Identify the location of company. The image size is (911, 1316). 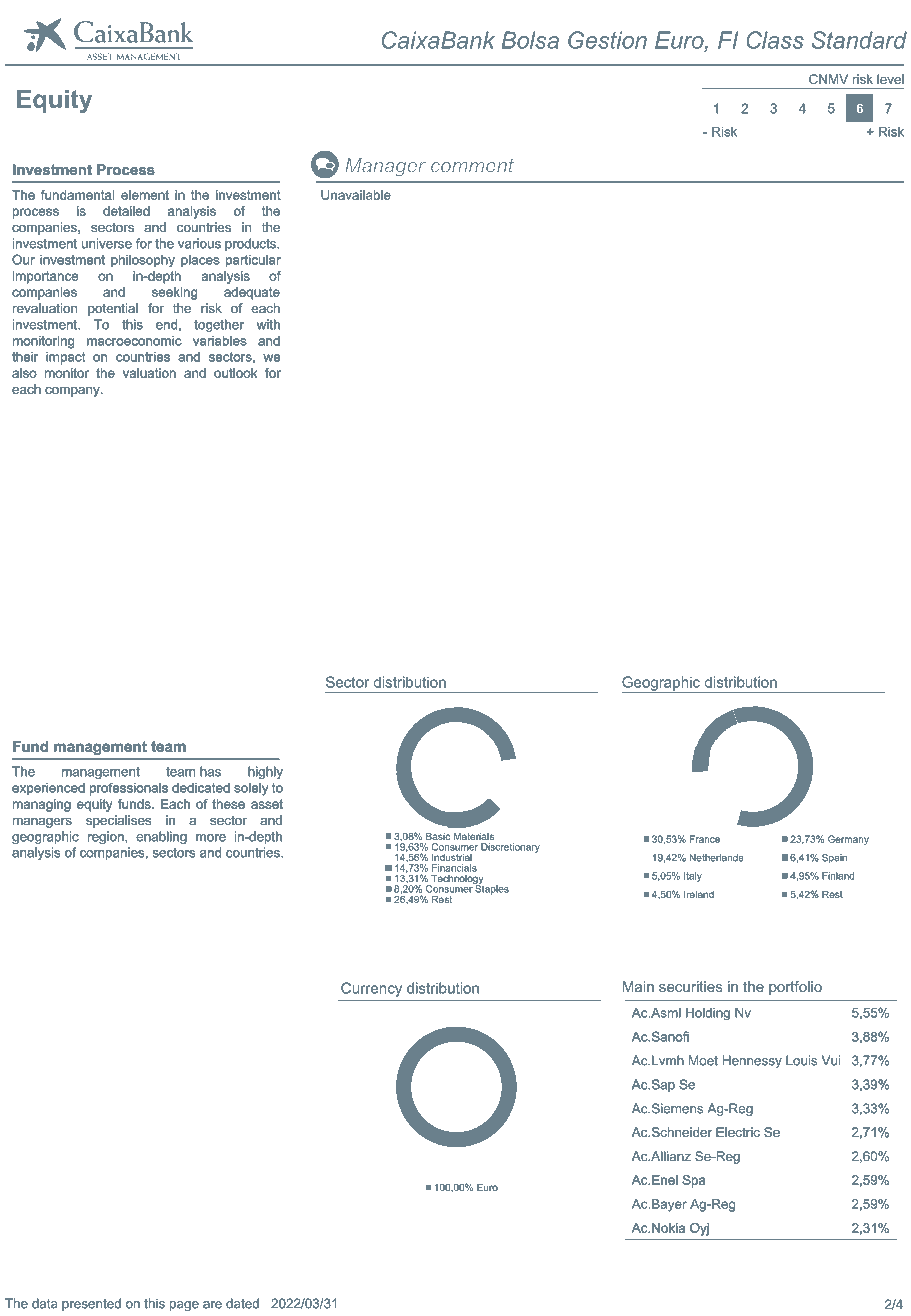
(73, 392).
